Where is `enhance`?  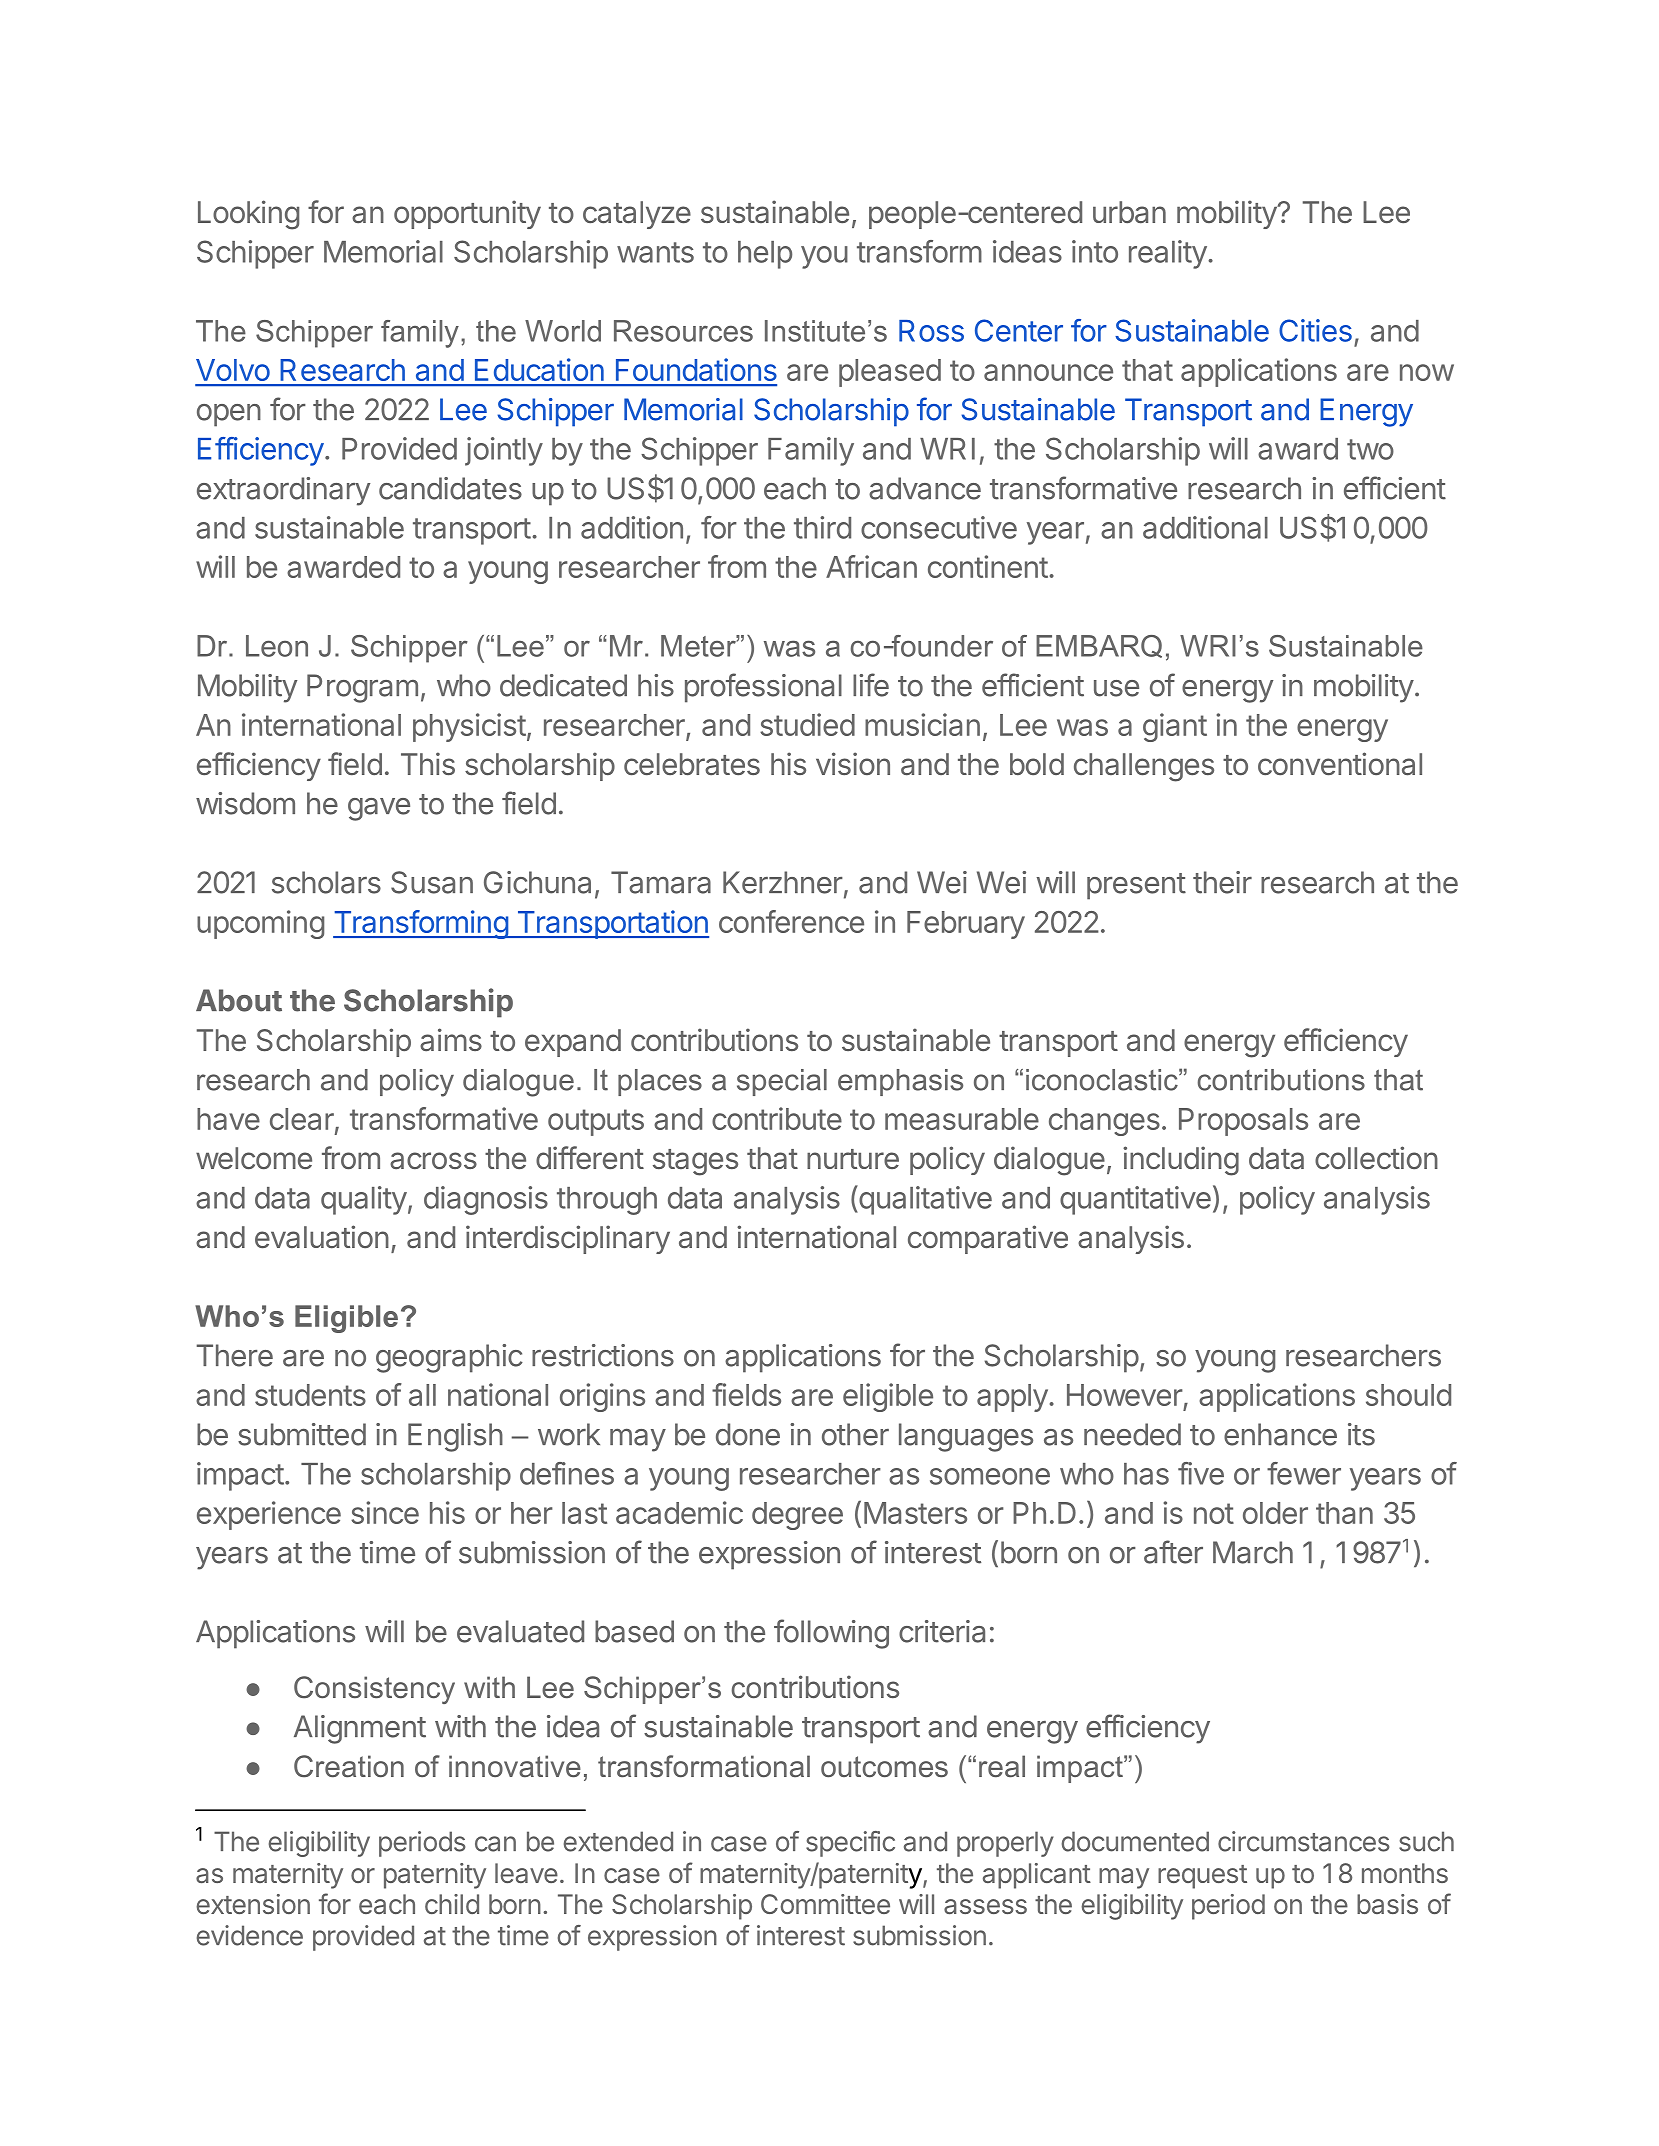
enhance is located at coordinates (1280, 1434).
